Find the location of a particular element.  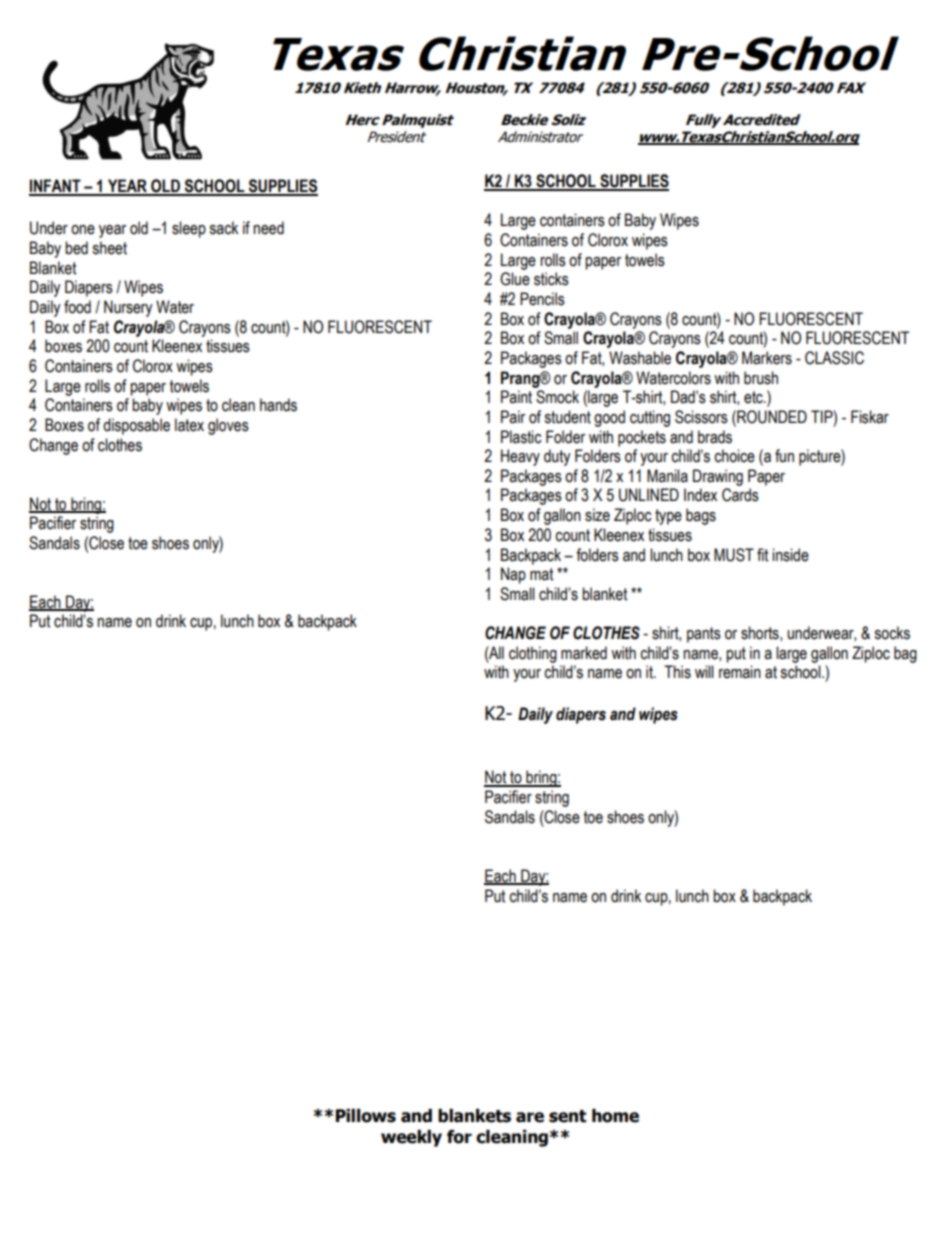

marked is located at coordinates (584, 653).
